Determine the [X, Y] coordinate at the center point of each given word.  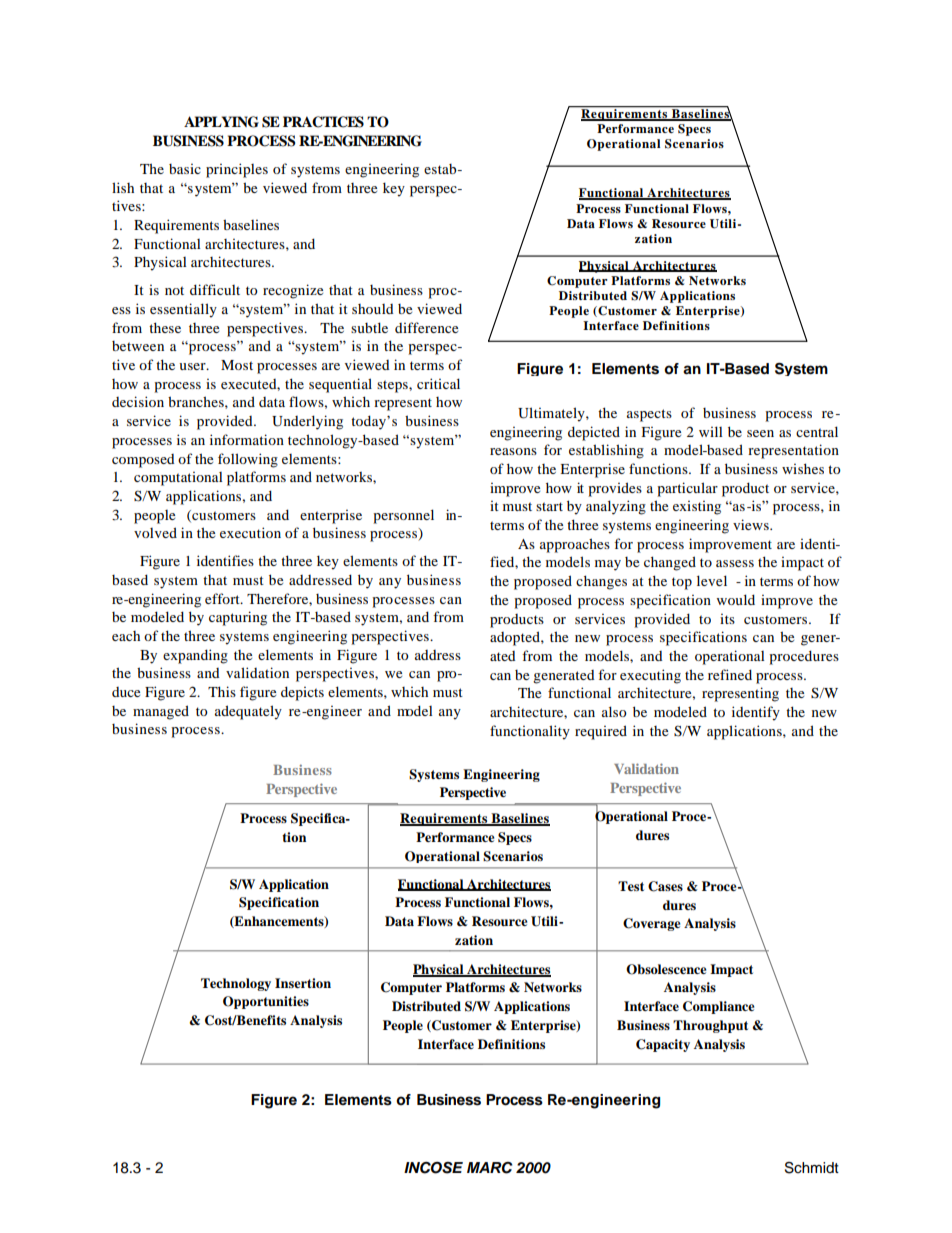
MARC [490, 1168]
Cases [665, 886]
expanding [195, 656]
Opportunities [266, 1002]
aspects [649, 415]
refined [730, 674]
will [711, 431]
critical [438, 383]
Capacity [663, 1045]
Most [237, 365]
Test [631, 886]
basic [185, 169]
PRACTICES [323, 122]
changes [601, 582]
